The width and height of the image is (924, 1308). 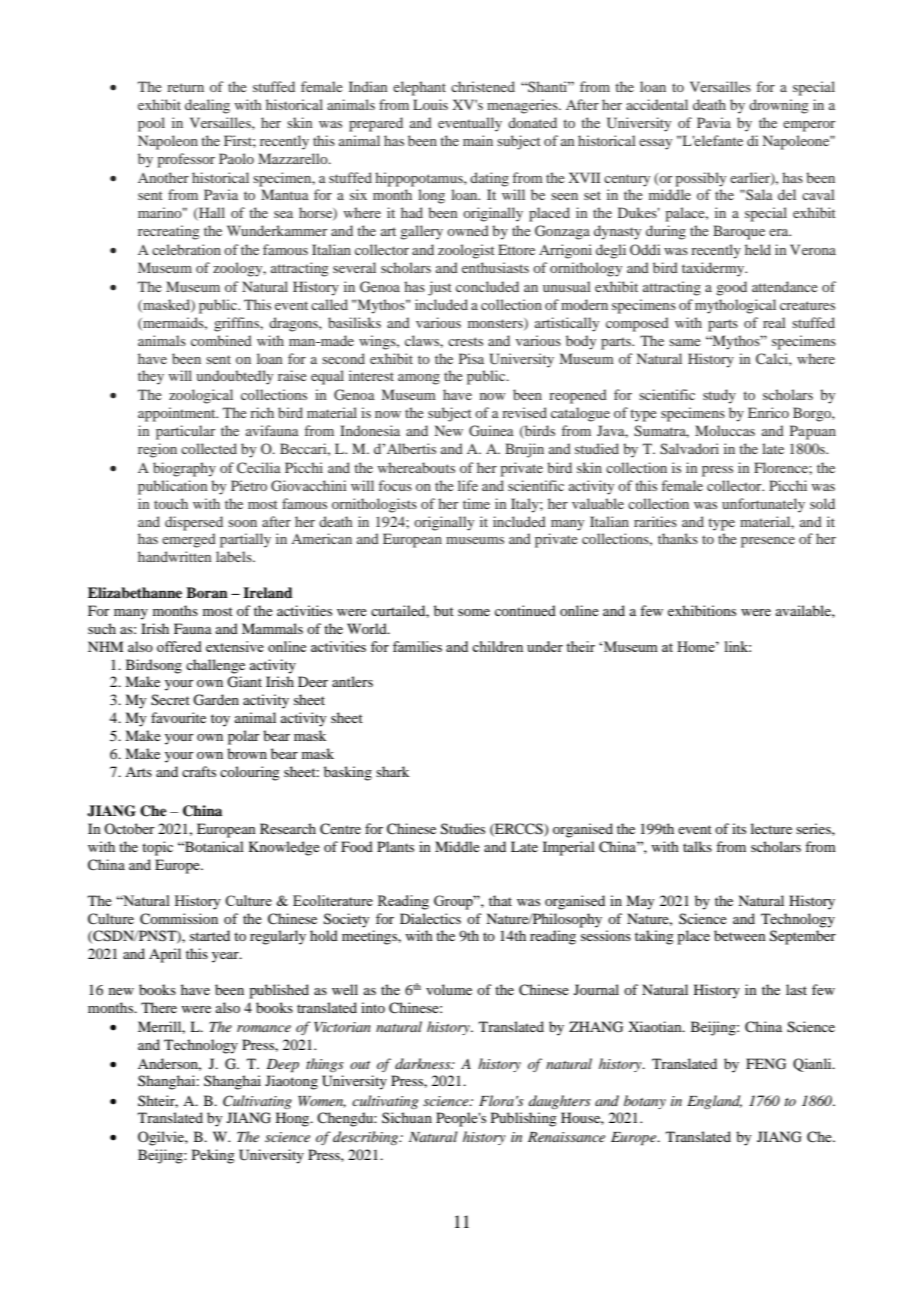 What do you see at coordinates (213, 1156) in the image?
I see `Peking` at bounding box center [213, 1156].
